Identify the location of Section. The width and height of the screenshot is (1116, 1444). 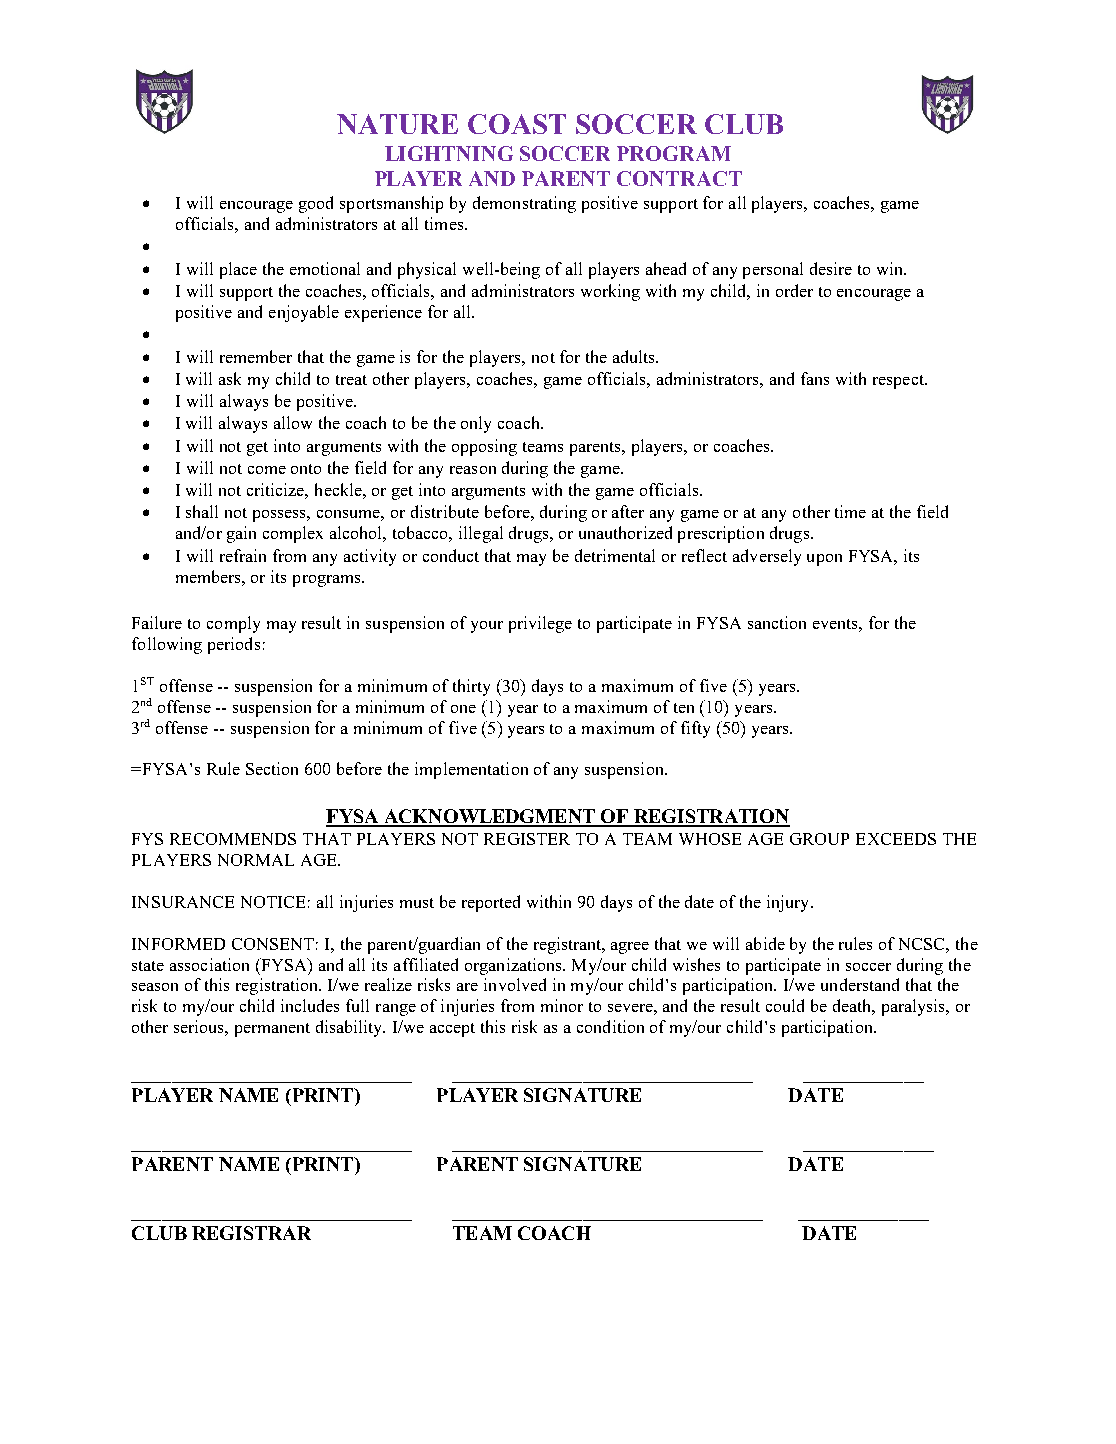
(272, 768).
